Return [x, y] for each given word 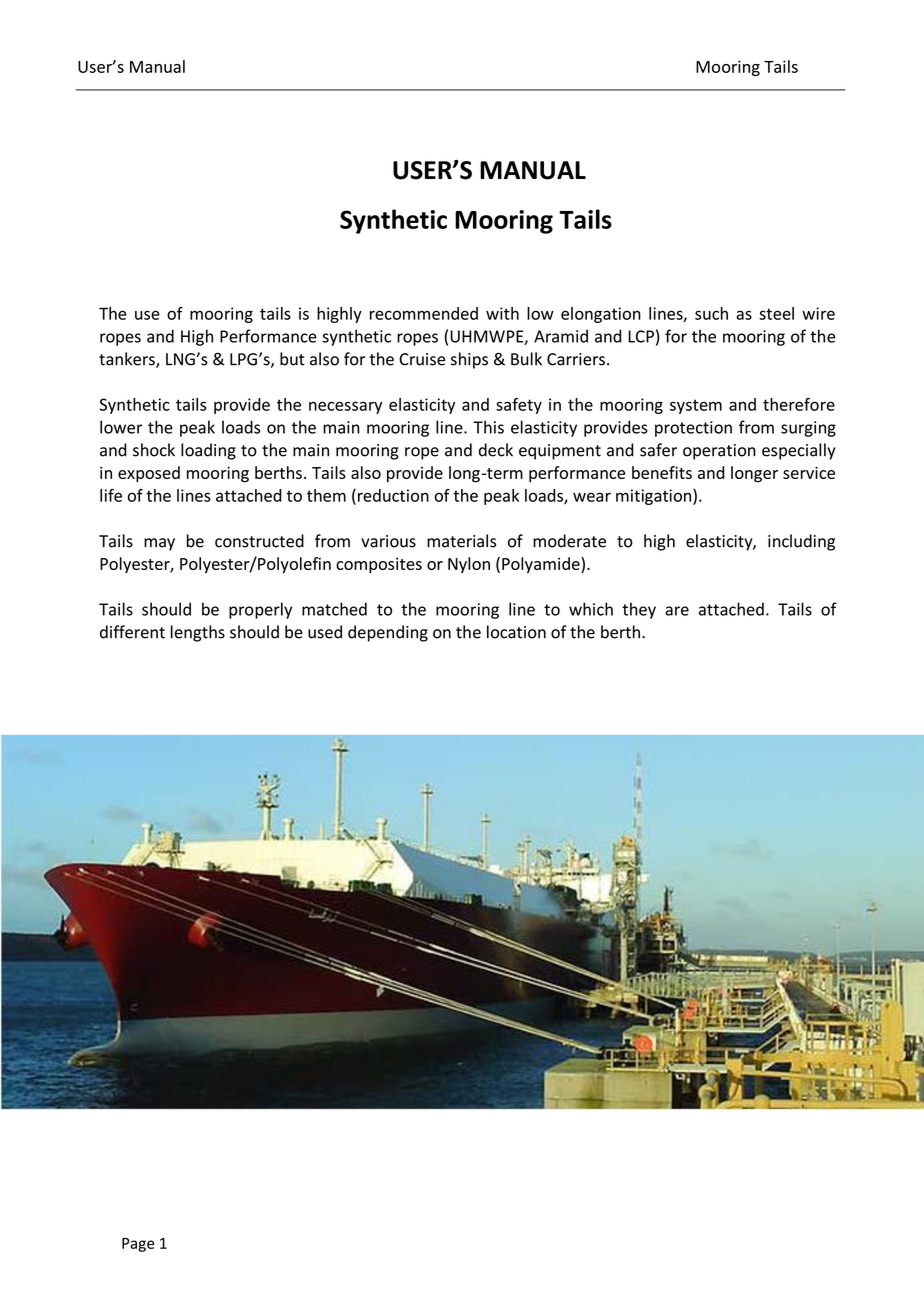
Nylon [469, 565]
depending [388, 633]
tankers [128, 360]
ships [469, 360]
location [516, 632]
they [639, 610]
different [132, 632]
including [801, 542]
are [677, 611]
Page [138, 1245]
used [325, 632]
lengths [198, 633]
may [159, 544]
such [711, 313]
